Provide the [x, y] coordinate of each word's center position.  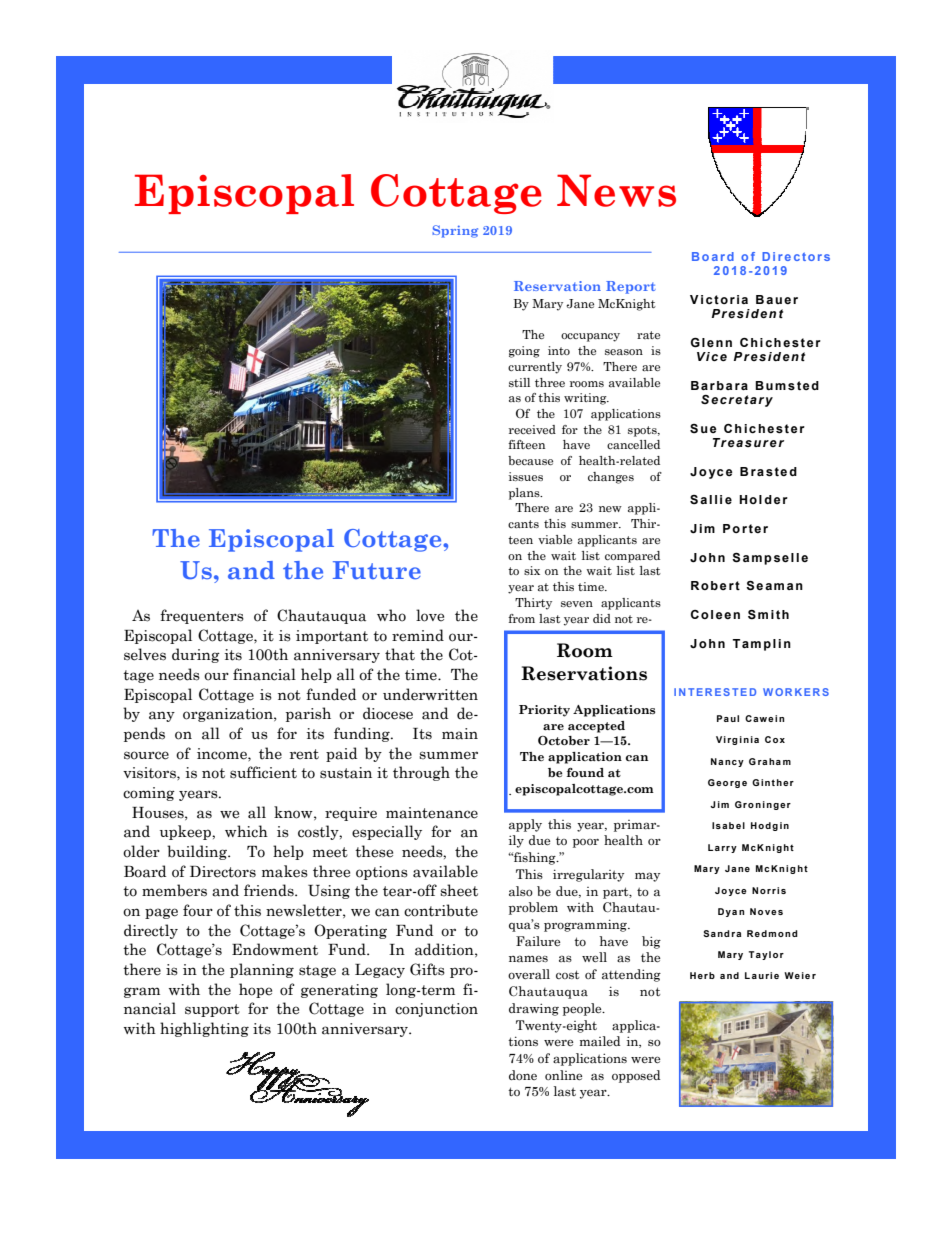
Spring [455, 231]
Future [377, 570]
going [524, 352]
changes [611, 478]
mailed [600, 1041]
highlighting [204, 1029]
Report [631, 287]
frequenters [202, 616]
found [585, 772]
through [421, 773]
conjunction [436, 1010]
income [223, 754]
